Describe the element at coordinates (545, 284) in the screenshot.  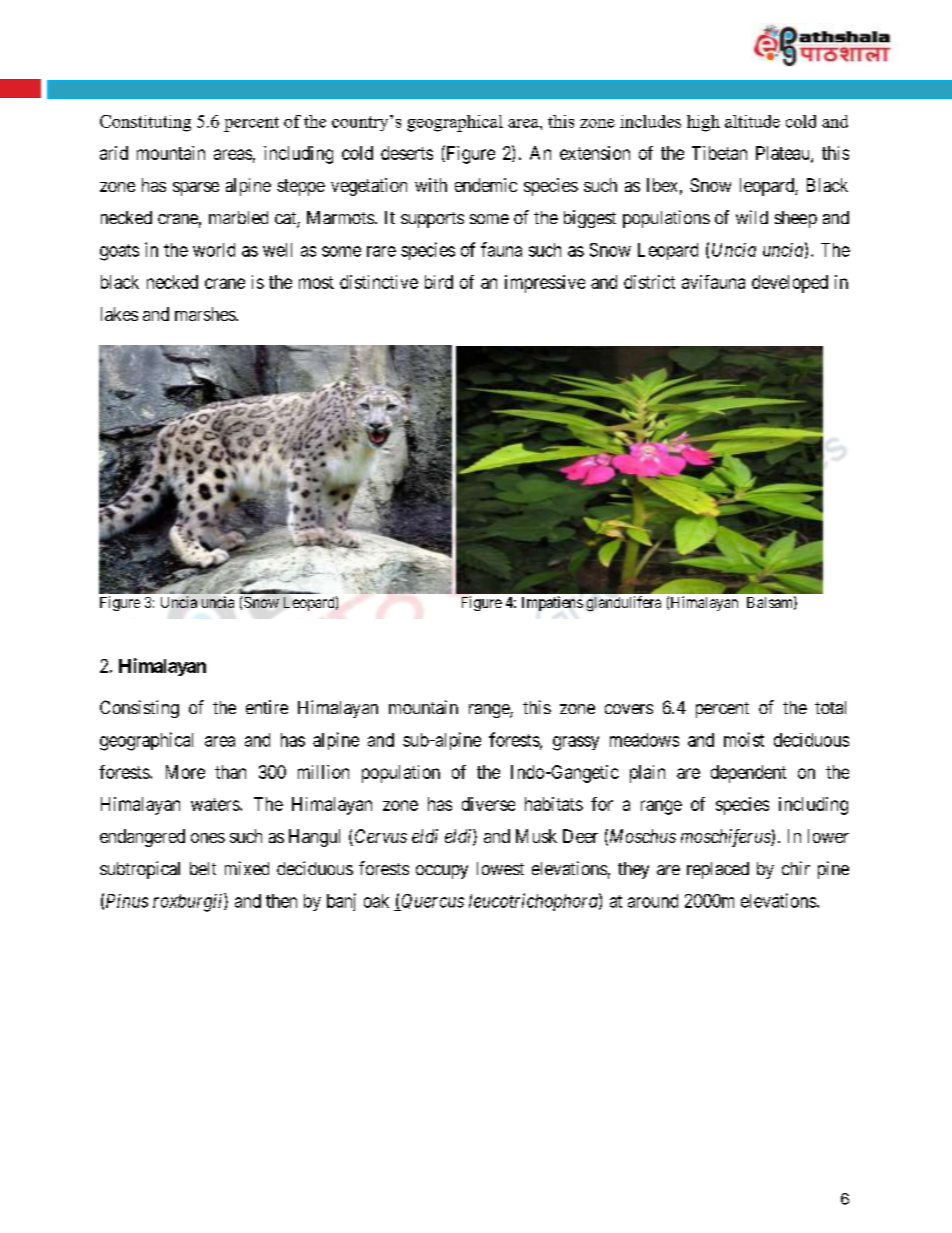
I see `impressive` at that location.
